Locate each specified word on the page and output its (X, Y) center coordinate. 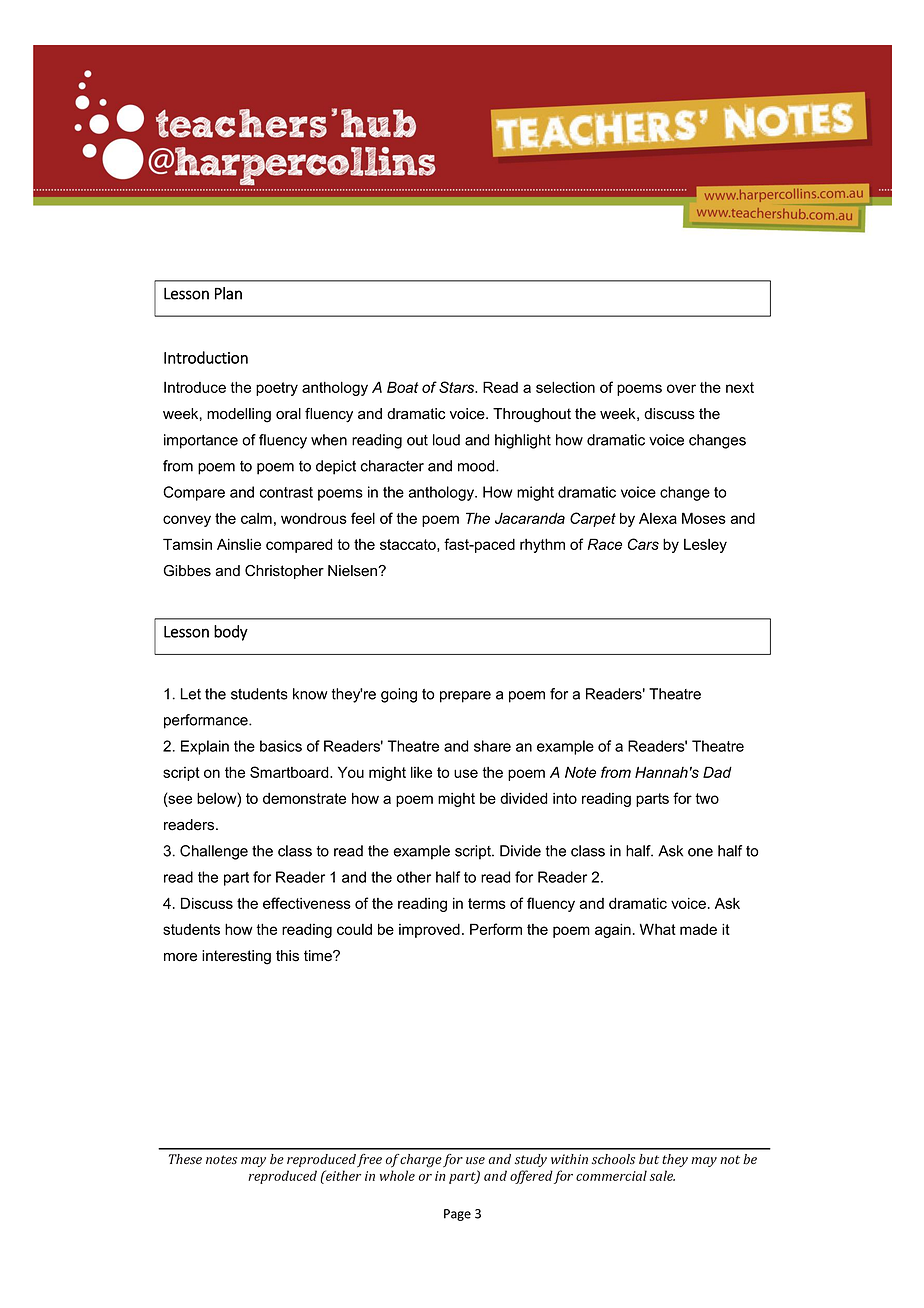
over (681, 388)
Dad (717, 772)
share (492, 746)
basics (281, 746)
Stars (458, 387)
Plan (228, 293)
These (185, 1159)
